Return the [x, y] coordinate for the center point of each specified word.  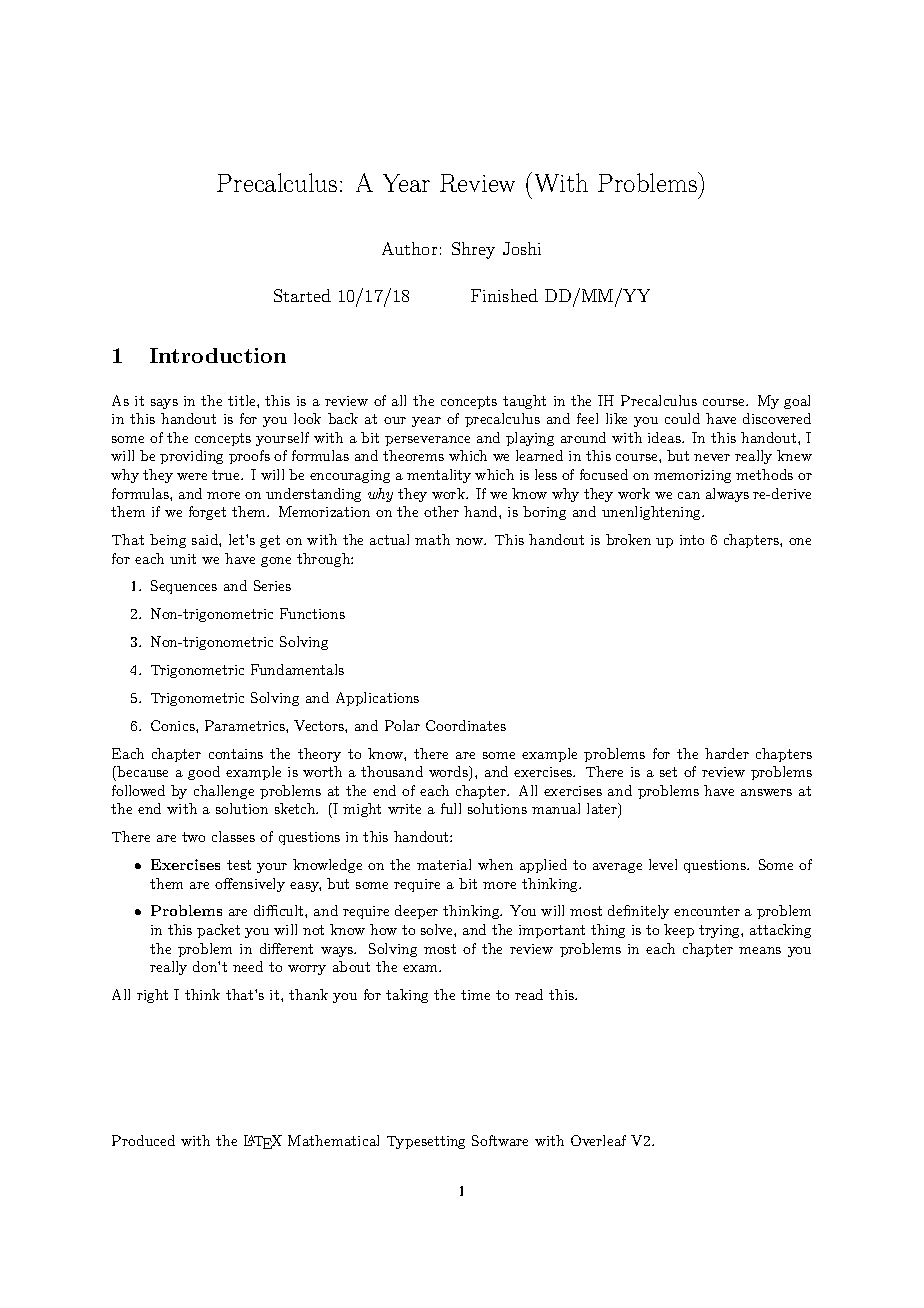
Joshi [522, 248]
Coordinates [466, 725]
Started [302, 295]
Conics [174, 725]
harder [727, 753]
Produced [143, 1140]
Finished [504, 295]
